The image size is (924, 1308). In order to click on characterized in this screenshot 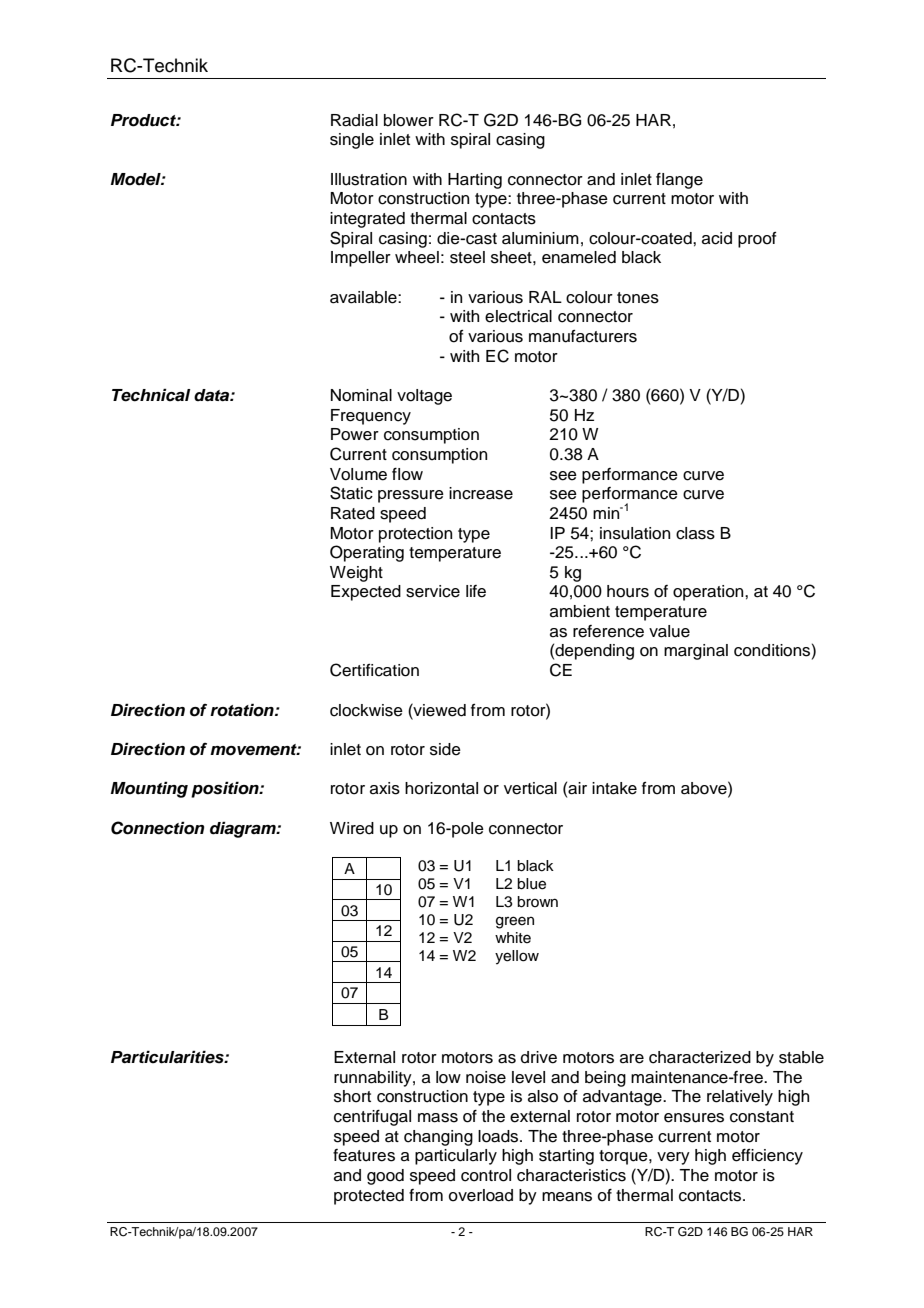, I will do `click(700, 1057)`.
